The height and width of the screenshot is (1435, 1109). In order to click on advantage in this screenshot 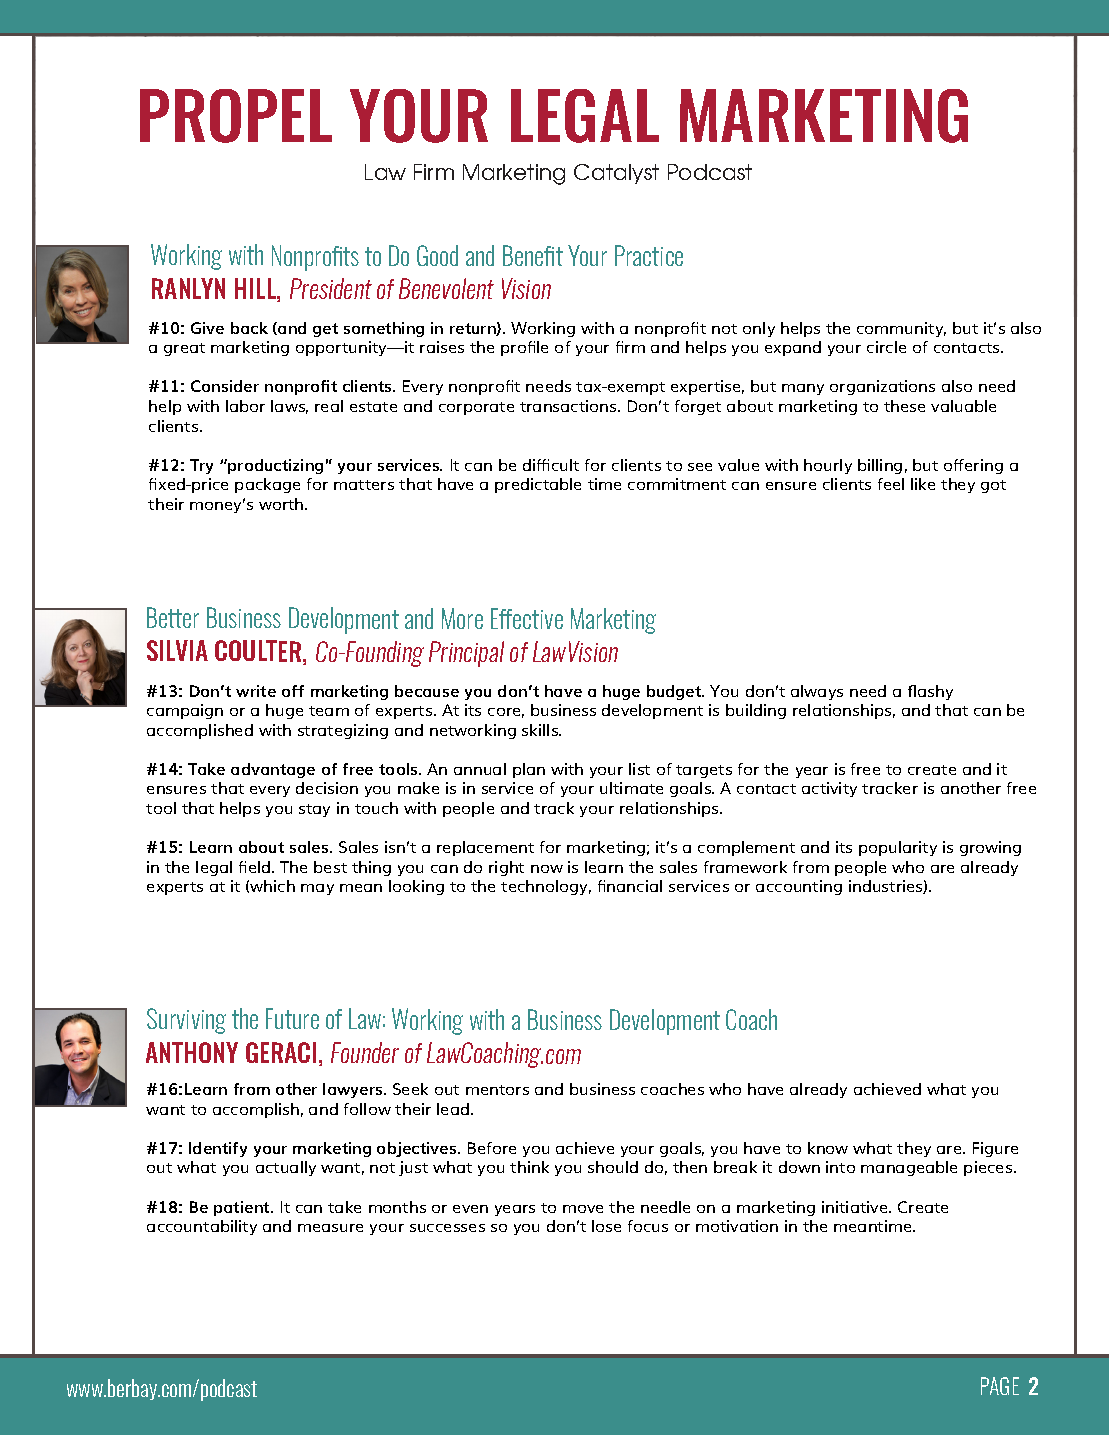, I will do `click(273, 770)`.
